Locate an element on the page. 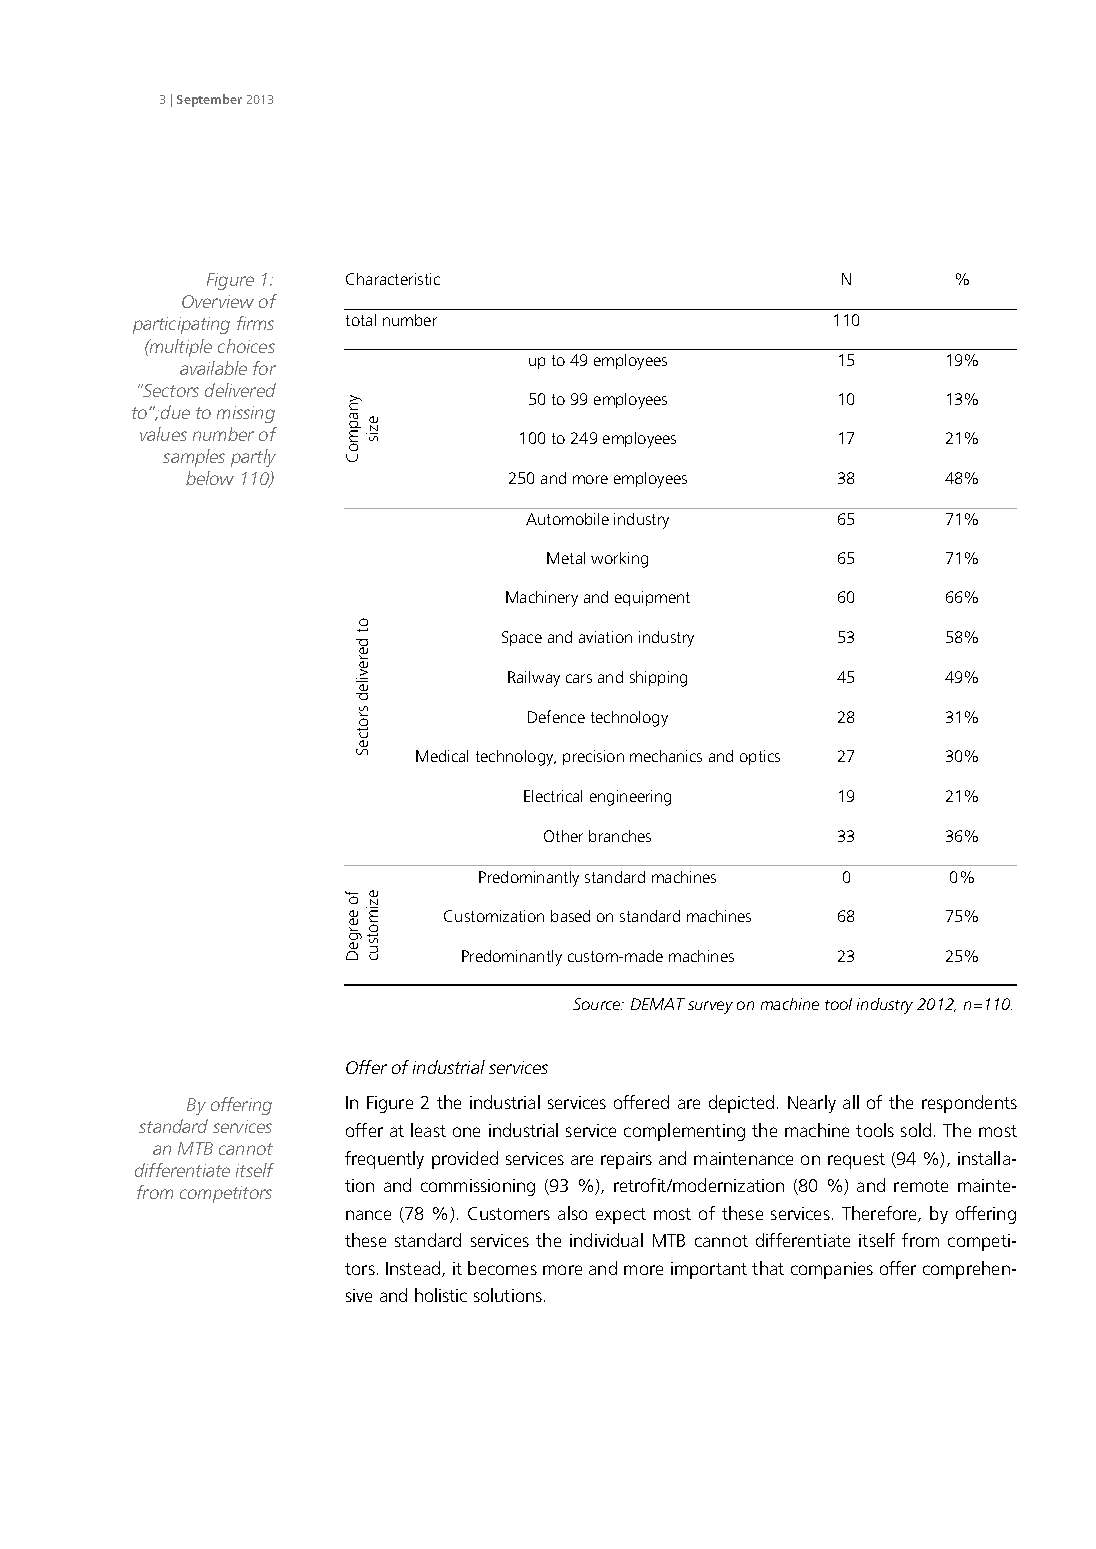 The height and width of the page is (1549, 1096). frequently is located at coordinates (384, 1160).
